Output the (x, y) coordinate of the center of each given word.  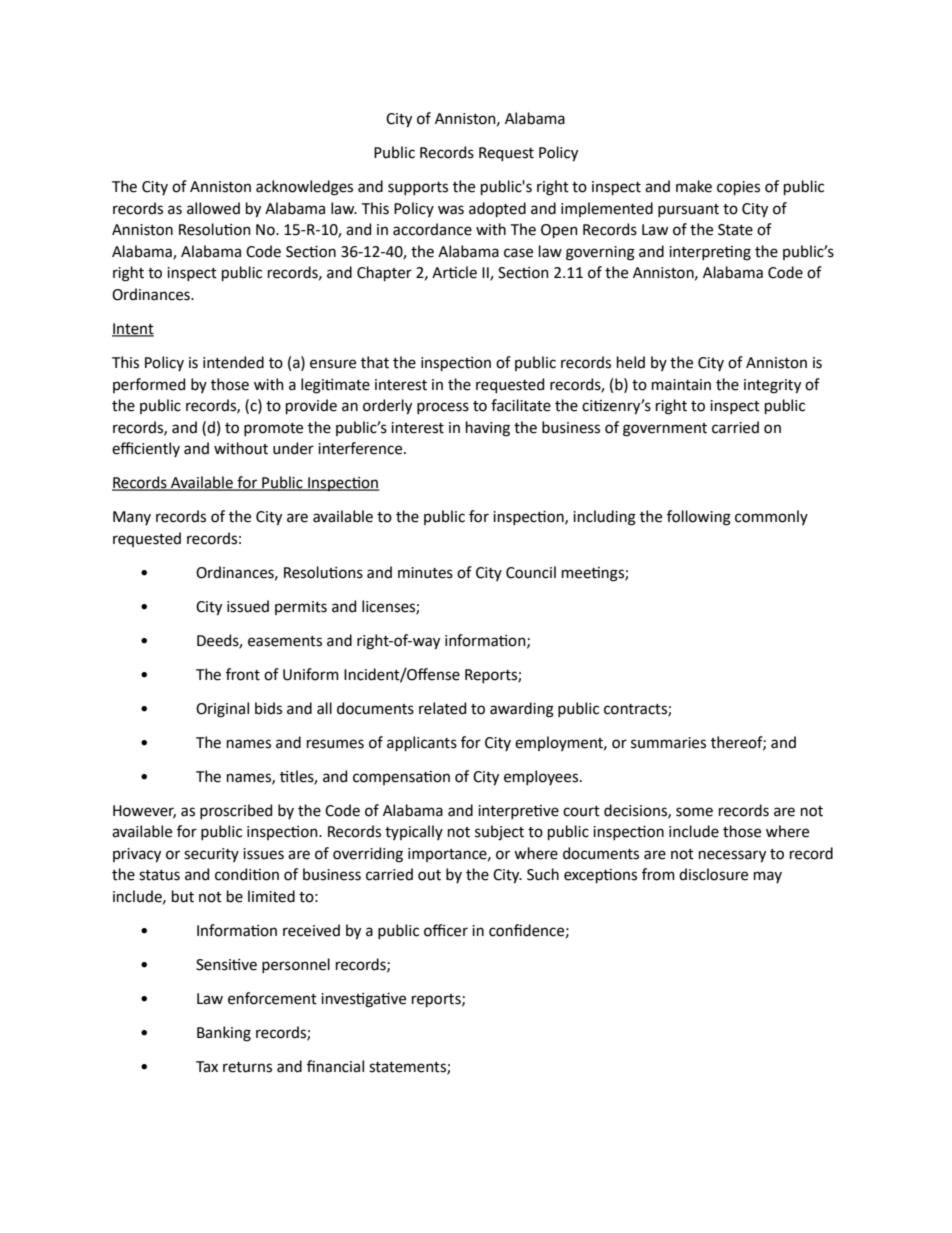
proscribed (236, 811)
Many (132, 518)
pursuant (688, 210)
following (699, 518)
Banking (224, 1034)
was (451, 210)
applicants (422, 743)
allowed (213, 208)
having (488, 429)
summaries (668, 743)
